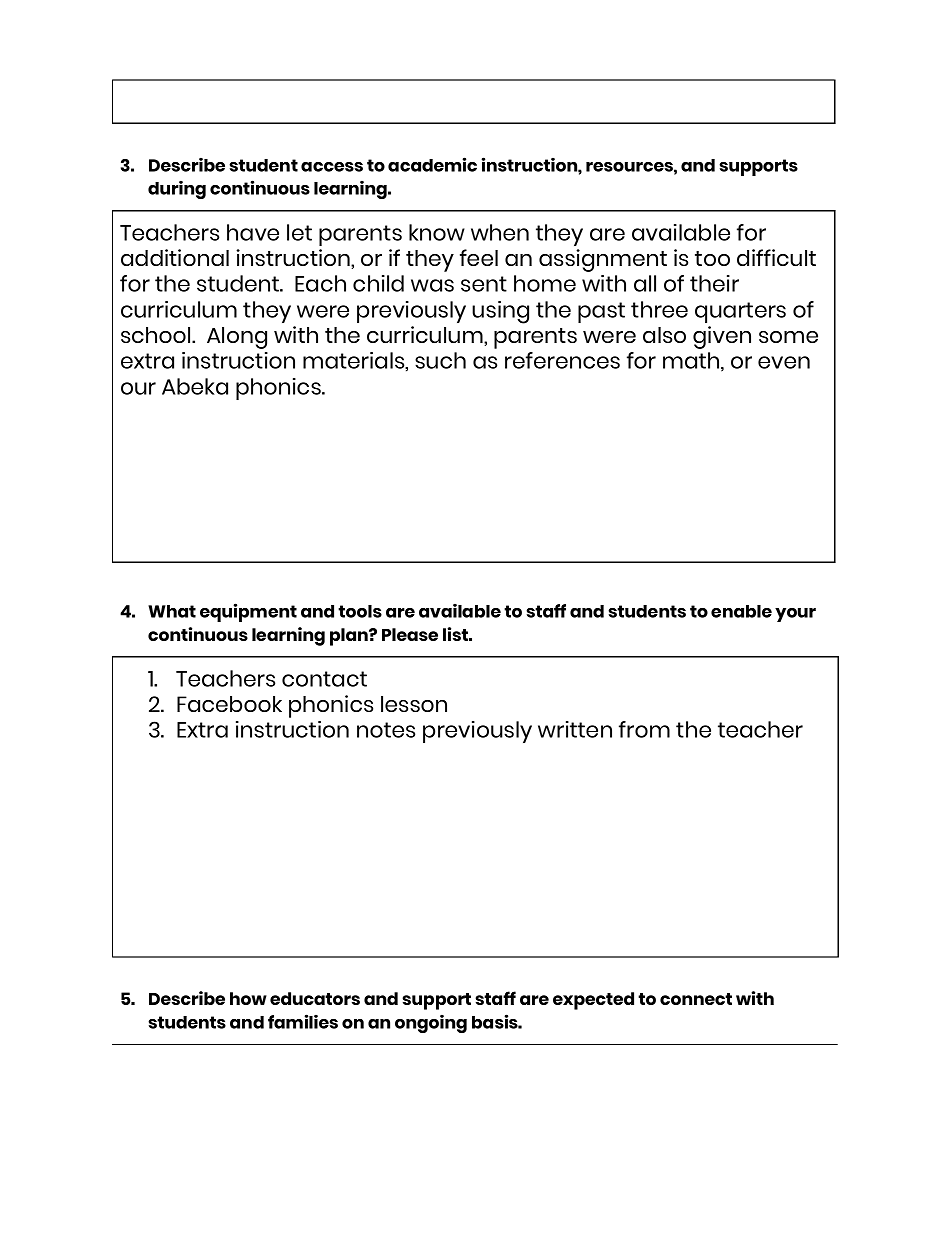  I want to click on even, so click(784, 362).
